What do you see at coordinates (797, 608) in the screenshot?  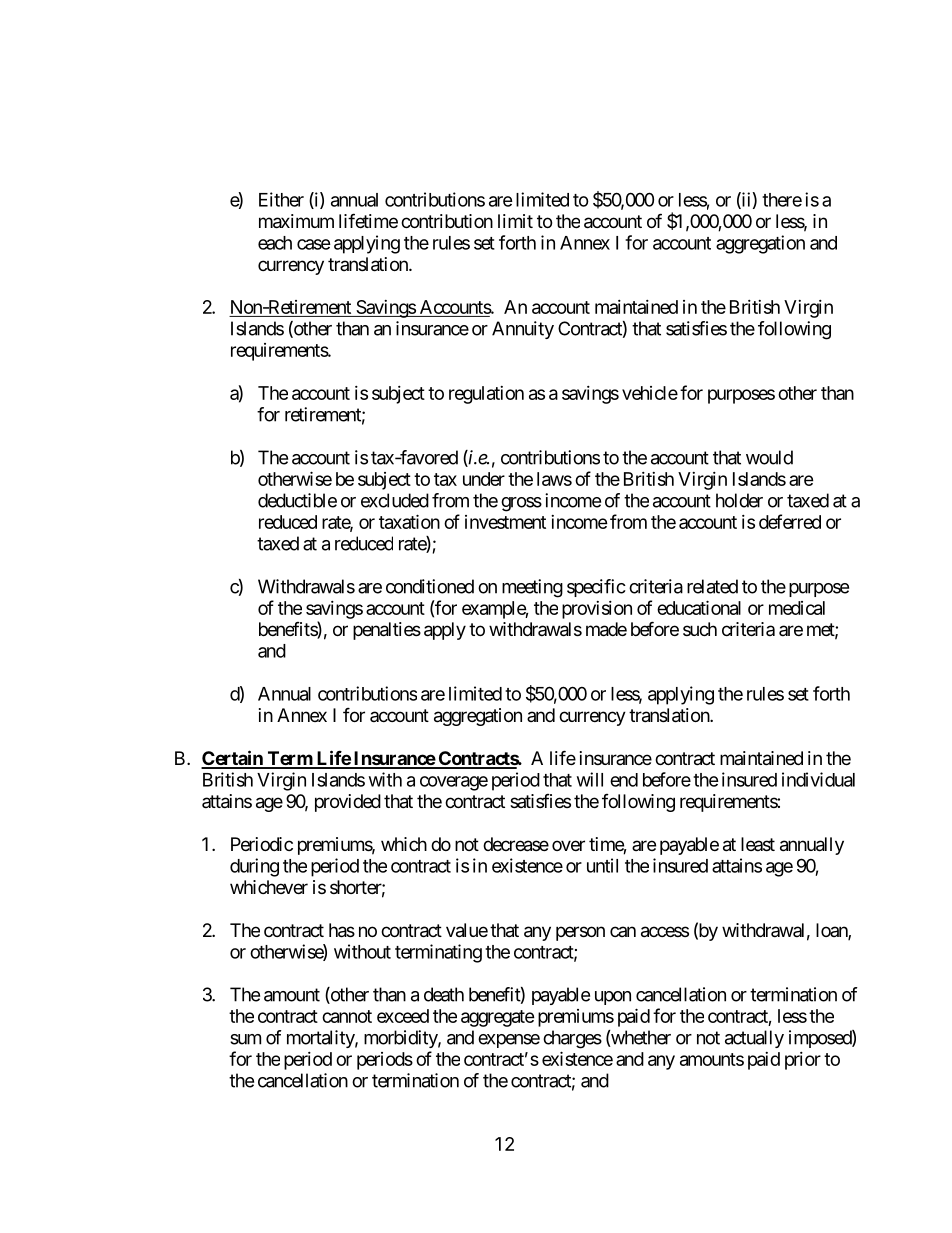 I see `medical` at bounding box center [797, 608].
